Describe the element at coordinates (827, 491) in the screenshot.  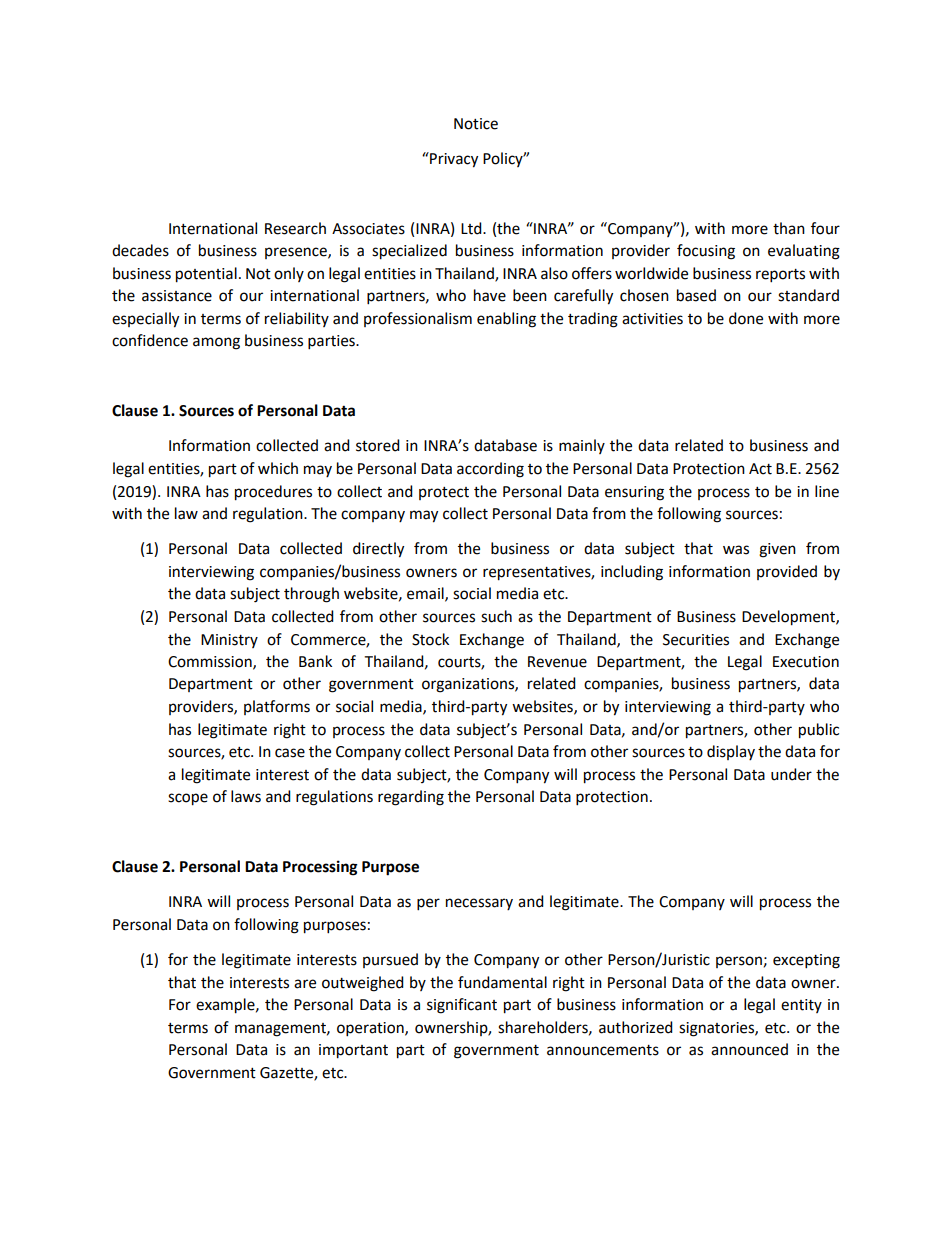
I see `line` at that location.
